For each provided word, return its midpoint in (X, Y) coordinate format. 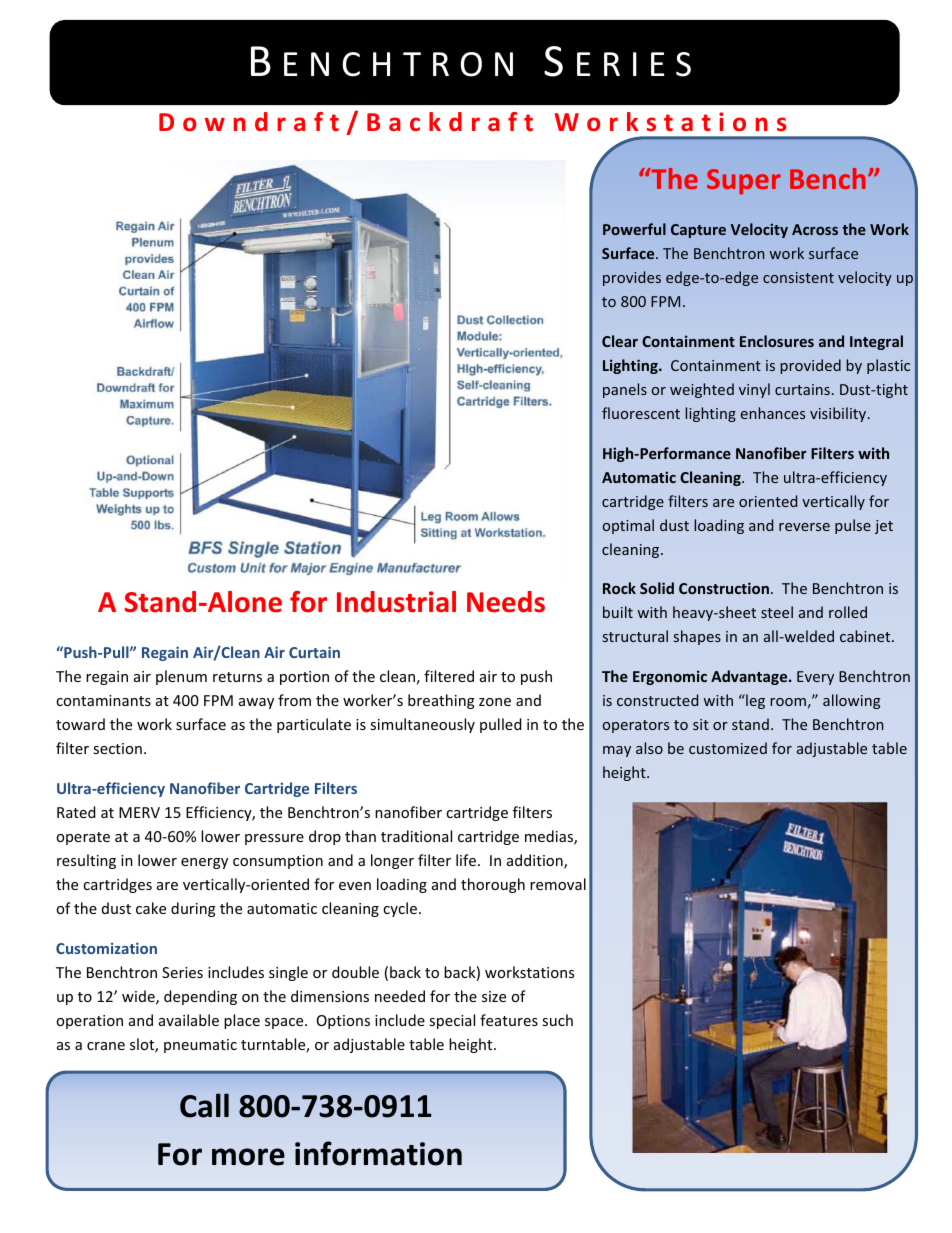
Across (815, 229)
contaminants (103, 700)
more (248, 1157)
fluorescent (641, 413)
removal (558, 884)
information (378, 1153)
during (193, 909)
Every (815, 678)
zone (495, 702)
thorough (493, 885)
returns (237, 677)
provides (632, 278)
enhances (773, 413)
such (557, 1020)
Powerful (634, 229)
